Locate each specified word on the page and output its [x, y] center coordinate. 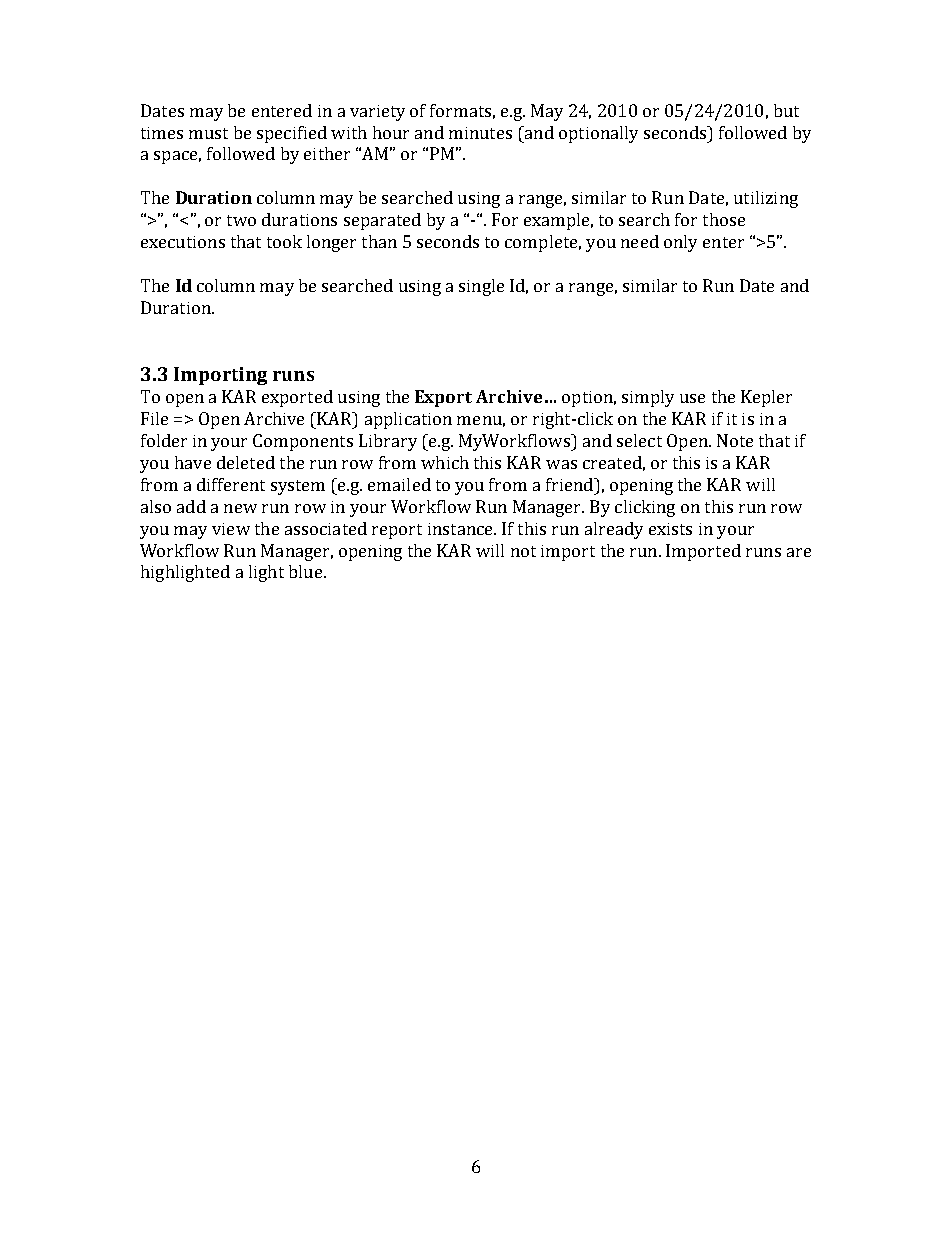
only [680, 243]
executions [183, 242]
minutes [480, 133]
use [692, 398]
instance [461, 529]
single [481, 287]
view [231, 529]
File [154, 418]
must [208, 133]
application [408, 420]
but [786, 110]
